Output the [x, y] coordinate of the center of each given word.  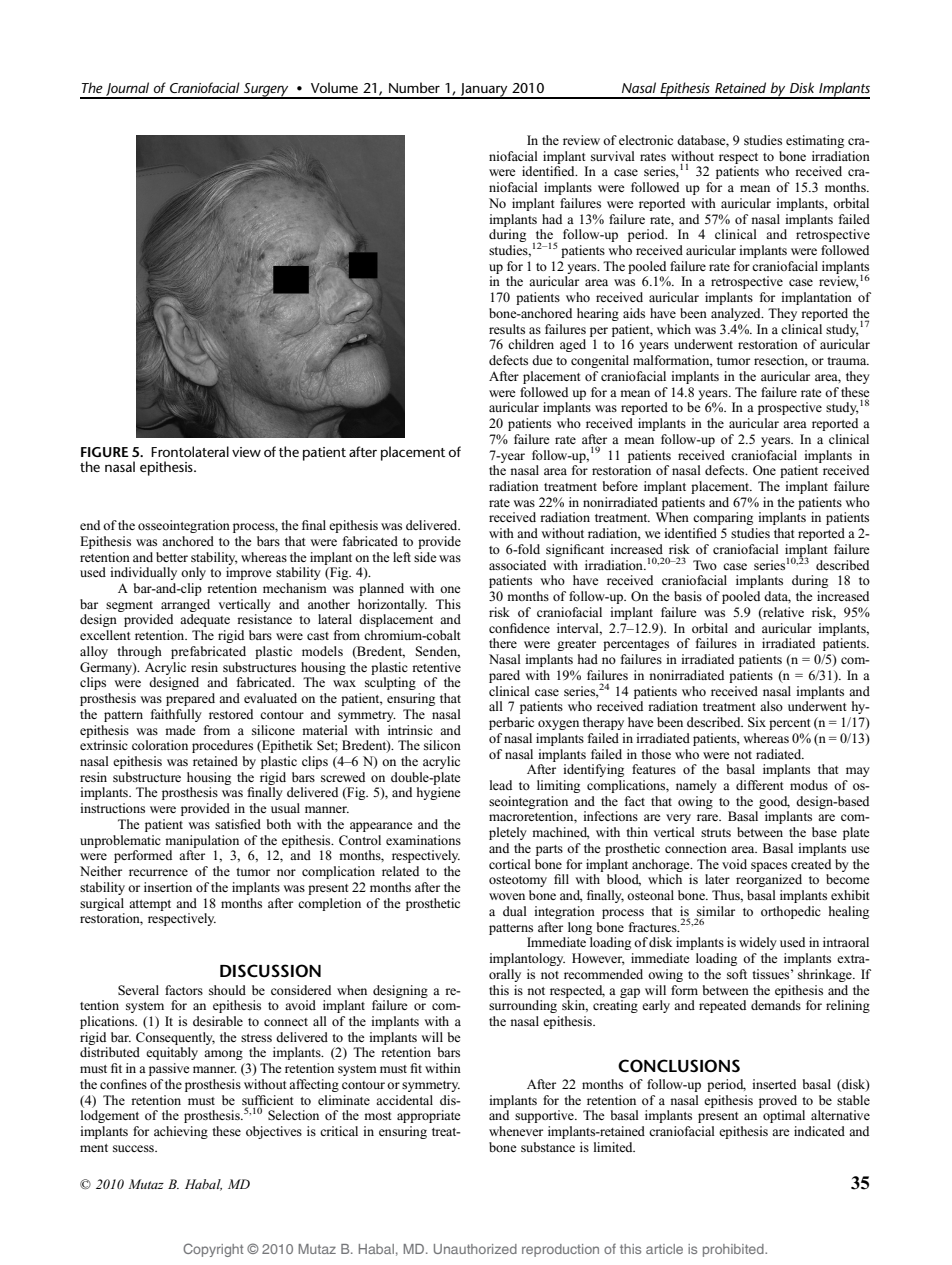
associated [517, 565]
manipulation [202, 841]
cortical [510, 864]
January [484, 91]
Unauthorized [475, 1249]
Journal [128, 90]
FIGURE [105, 452]
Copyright [213, 1250]
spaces [769, 867]
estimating [815, 141]
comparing [723, 518]
